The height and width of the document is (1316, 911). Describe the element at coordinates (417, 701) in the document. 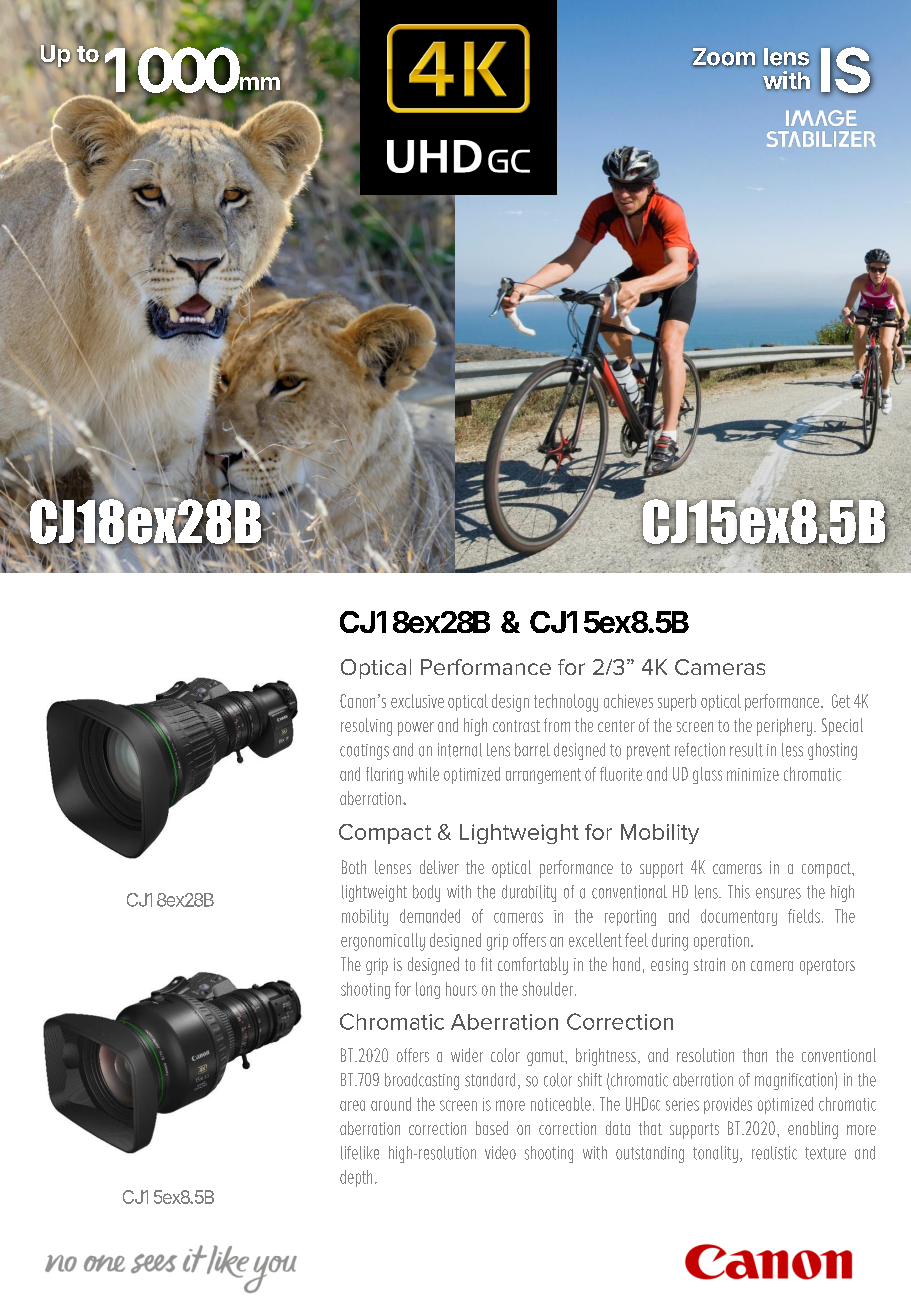

I see `exclusive` at that location.
